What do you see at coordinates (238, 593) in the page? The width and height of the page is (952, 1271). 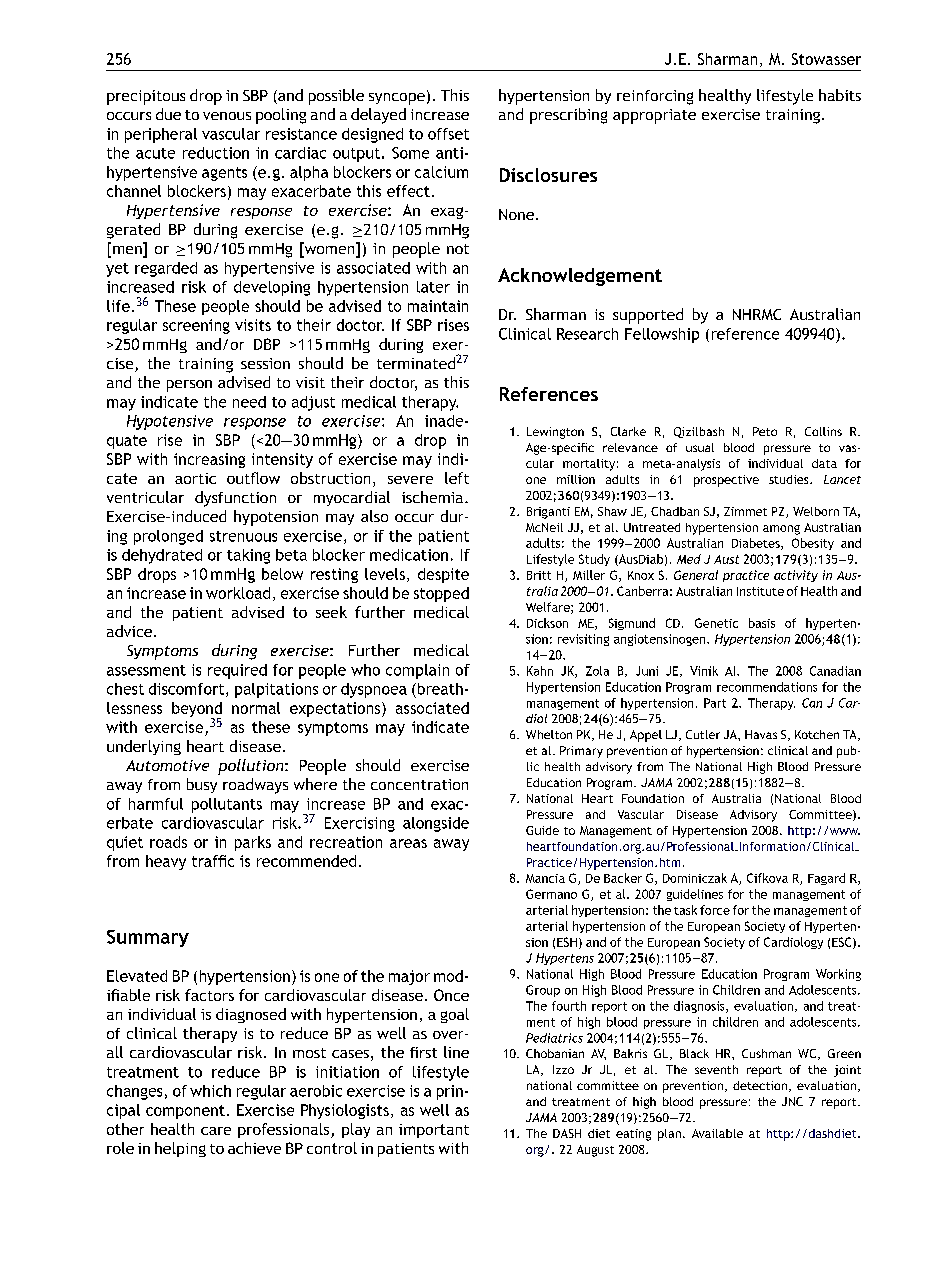 I see `workload` at bounding box center [238, 593].
